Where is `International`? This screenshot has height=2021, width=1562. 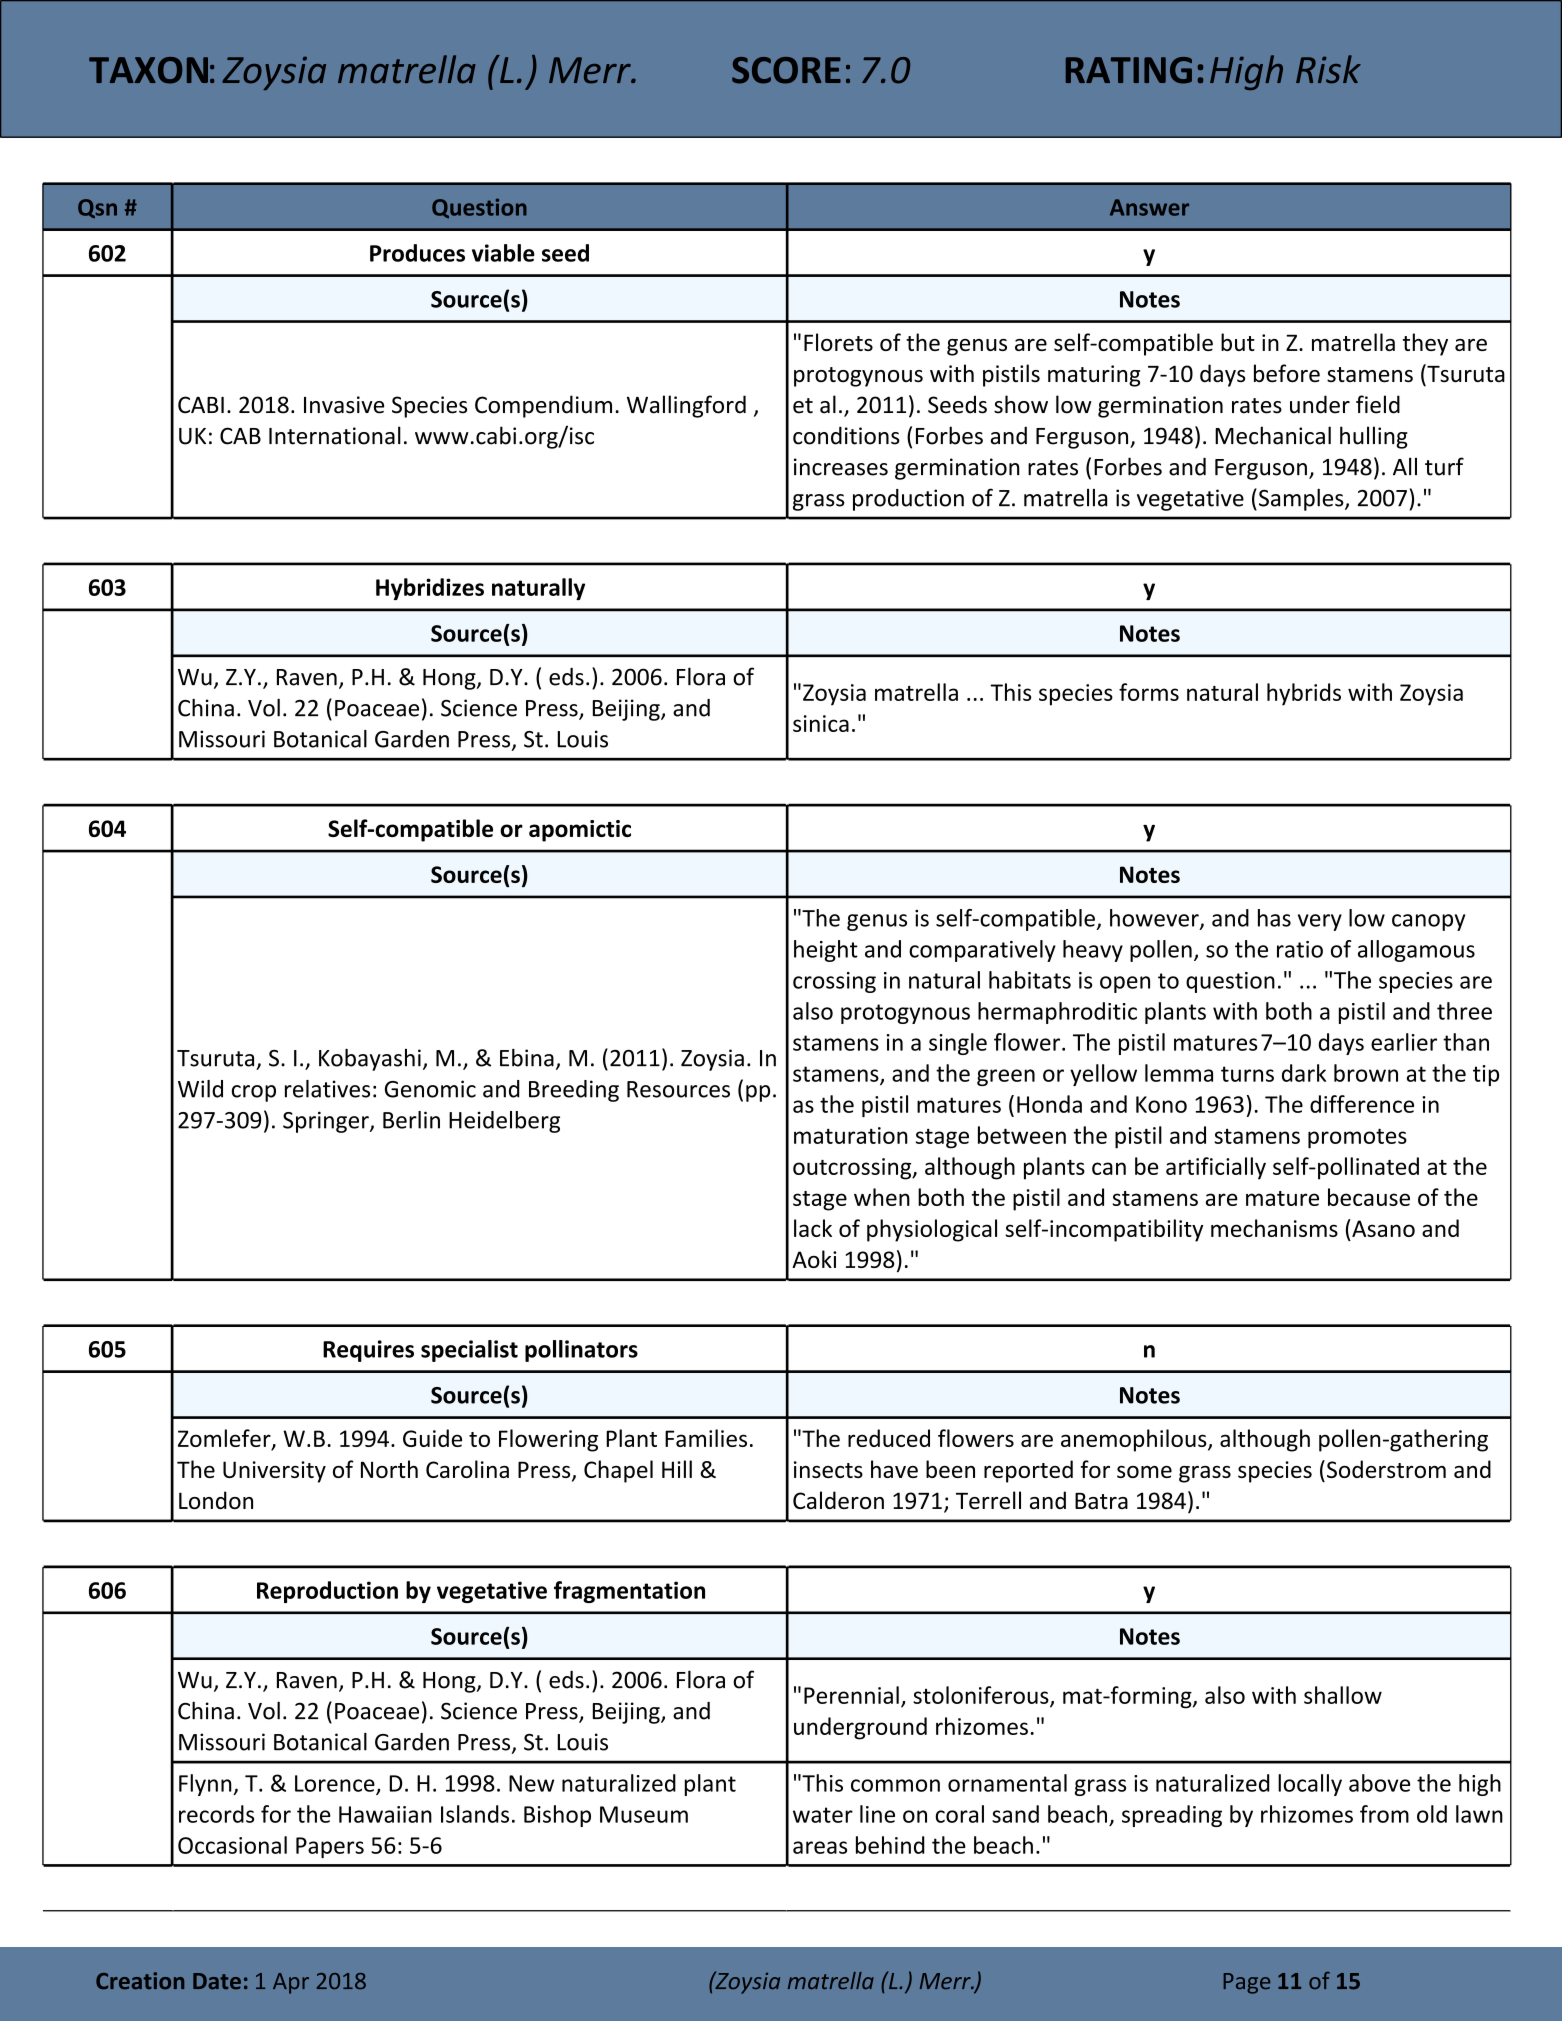
International is located at coordinates (335, 435).
